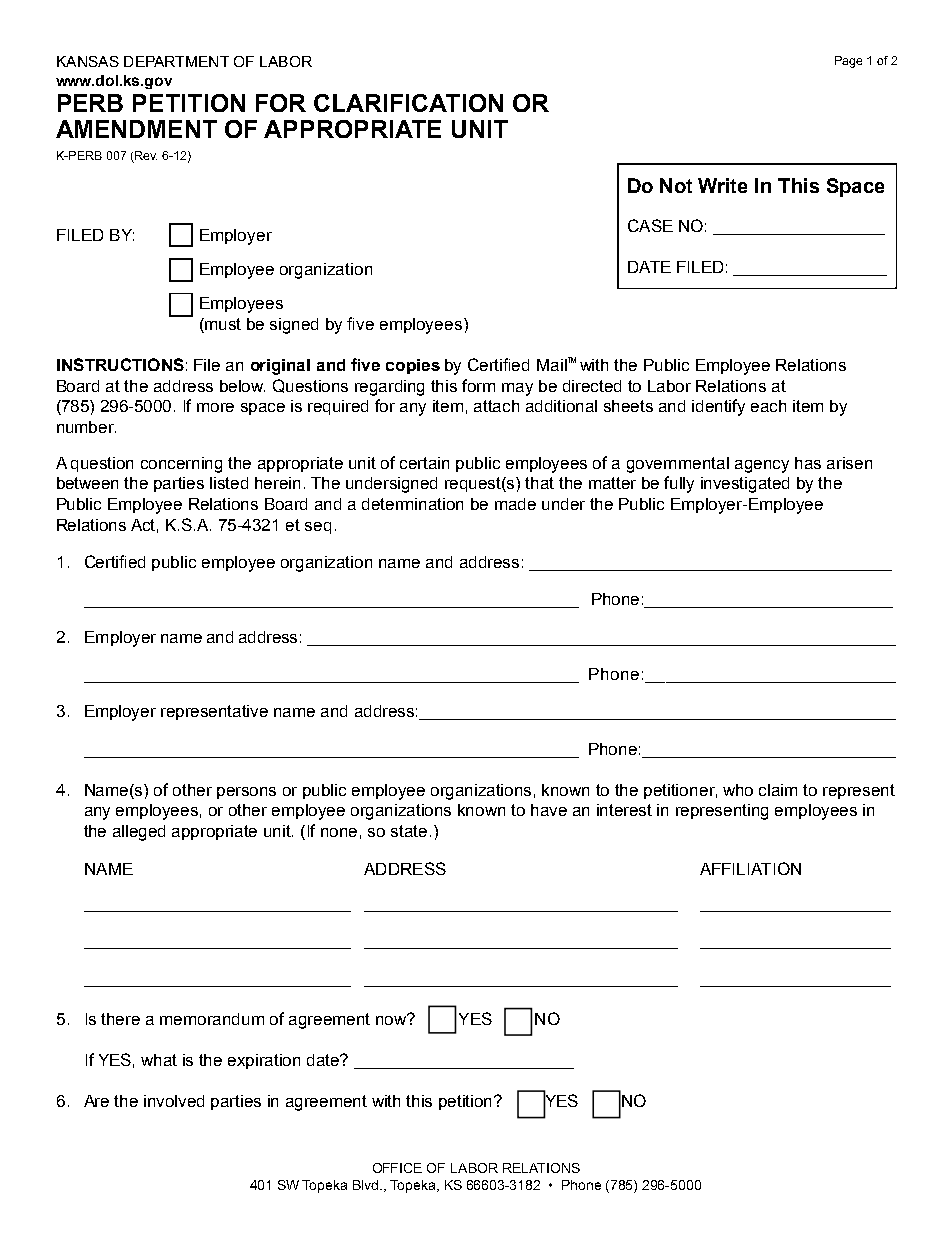 The height and width of the page is (1233, 952). What do you see at coordinates (750, 868) in the page?
I see `AFFILIATION` at bounding box center [750, 868].
